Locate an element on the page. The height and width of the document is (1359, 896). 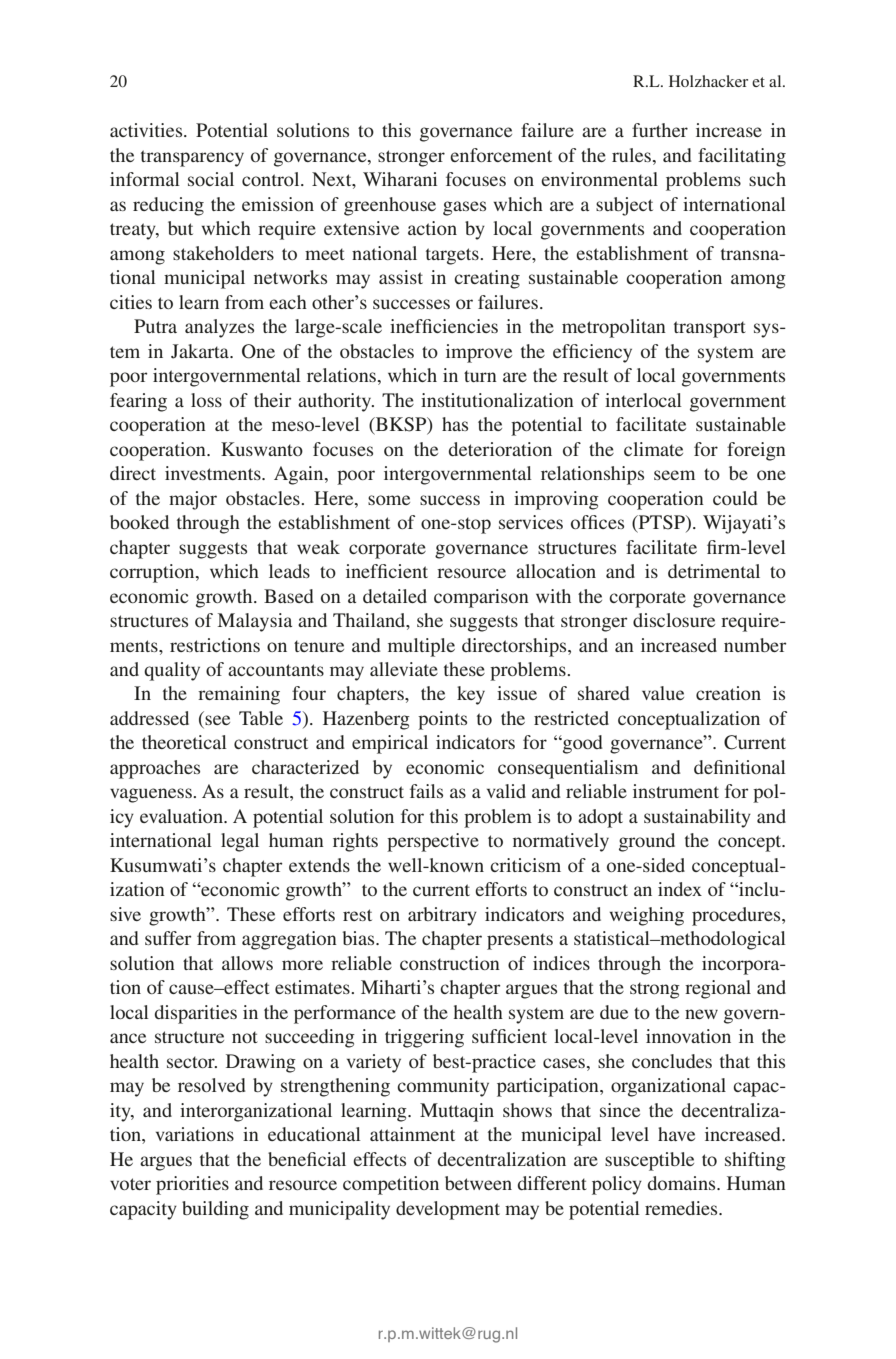
quality is located at coordinates (172, 671).
